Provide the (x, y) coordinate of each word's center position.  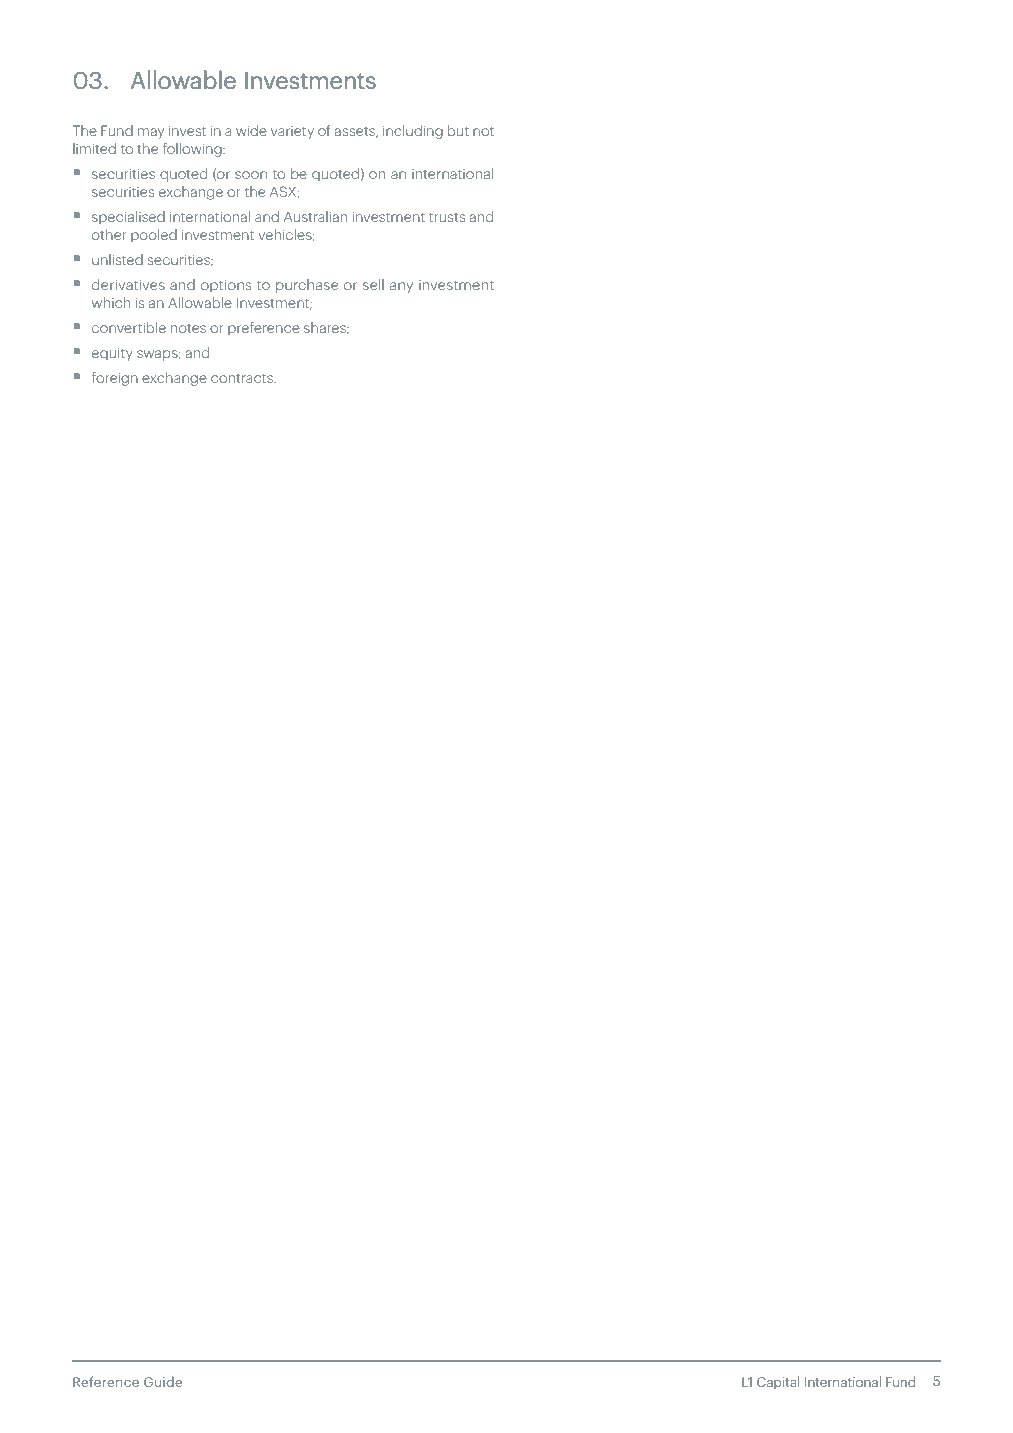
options (226, 286)
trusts (447, 217)
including (413, 132)
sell (373, 284)
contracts (243, 378)
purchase (307, 286)
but (458, 130)
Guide (163, 1381)
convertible (129, 327)
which (111, 302)
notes (188, 328)
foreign (115, 379)
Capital (778, 1382)
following (193, 150)
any (401, 287)
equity (112, 354)
